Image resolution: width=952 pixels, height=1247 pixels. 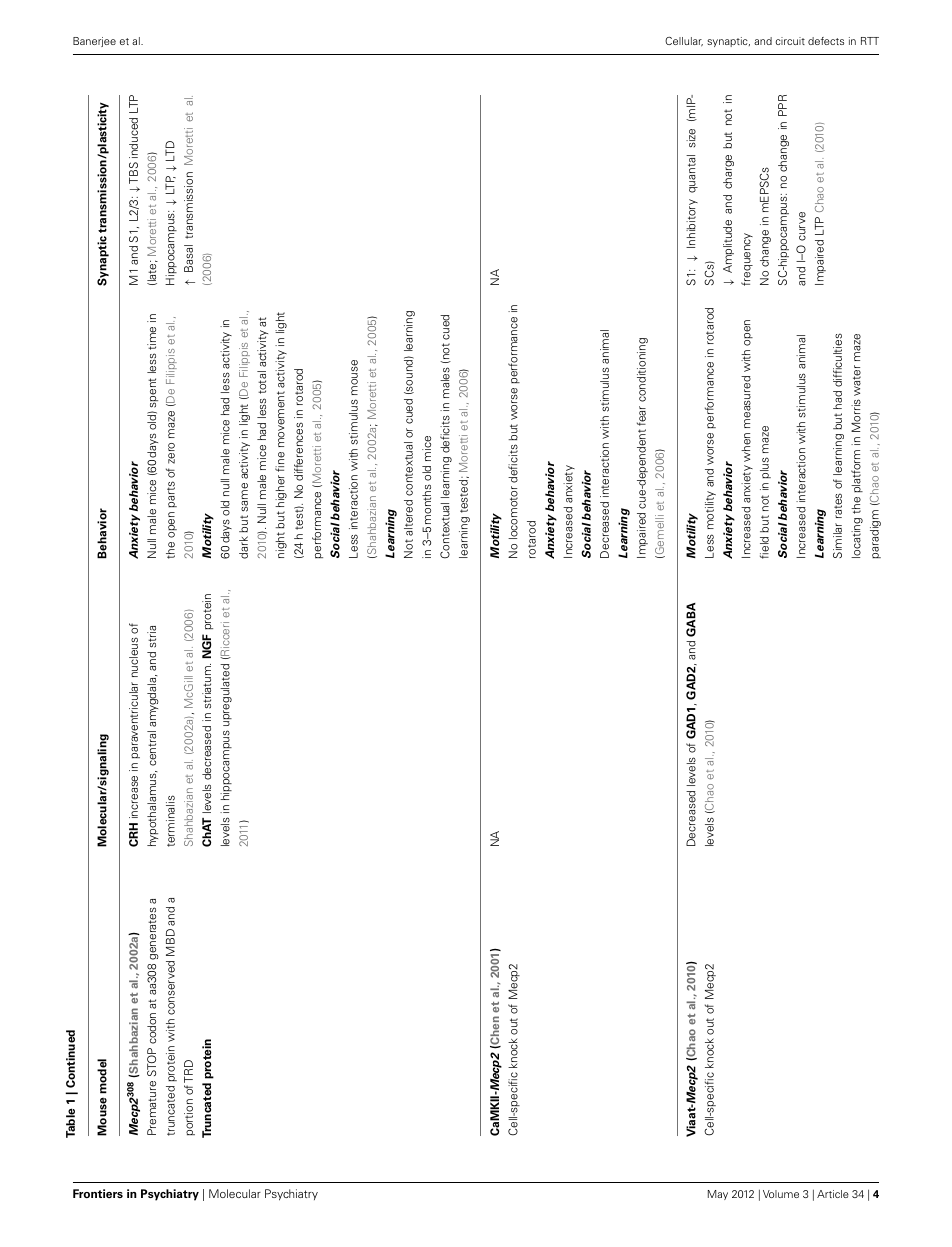 What do you see at coordinates (781, 1194) in the screenshot?
I see `Volume` at bounding box center [781, 1194].
